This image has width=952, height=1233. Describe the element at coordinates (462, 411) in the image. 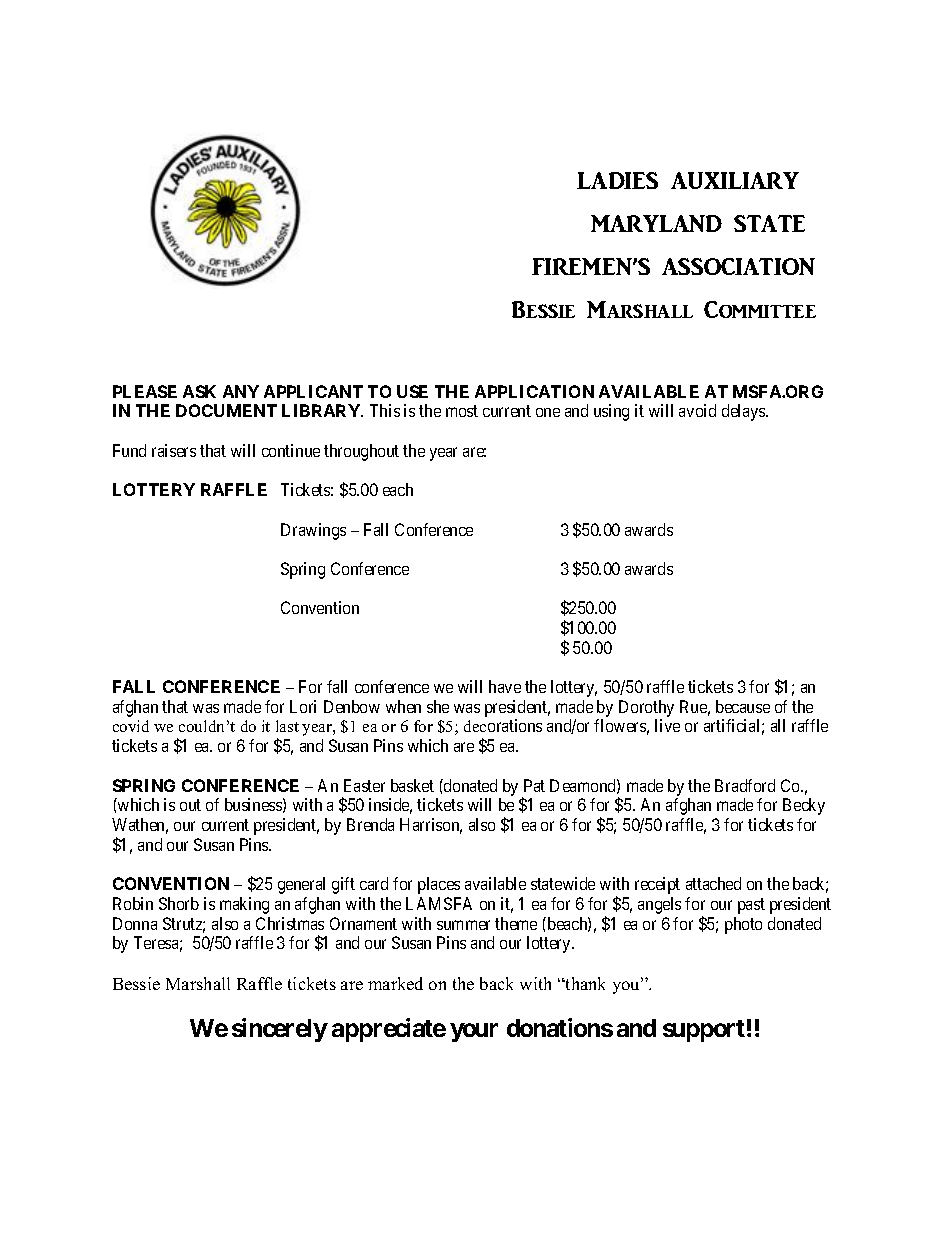

I see `most` at that location.
